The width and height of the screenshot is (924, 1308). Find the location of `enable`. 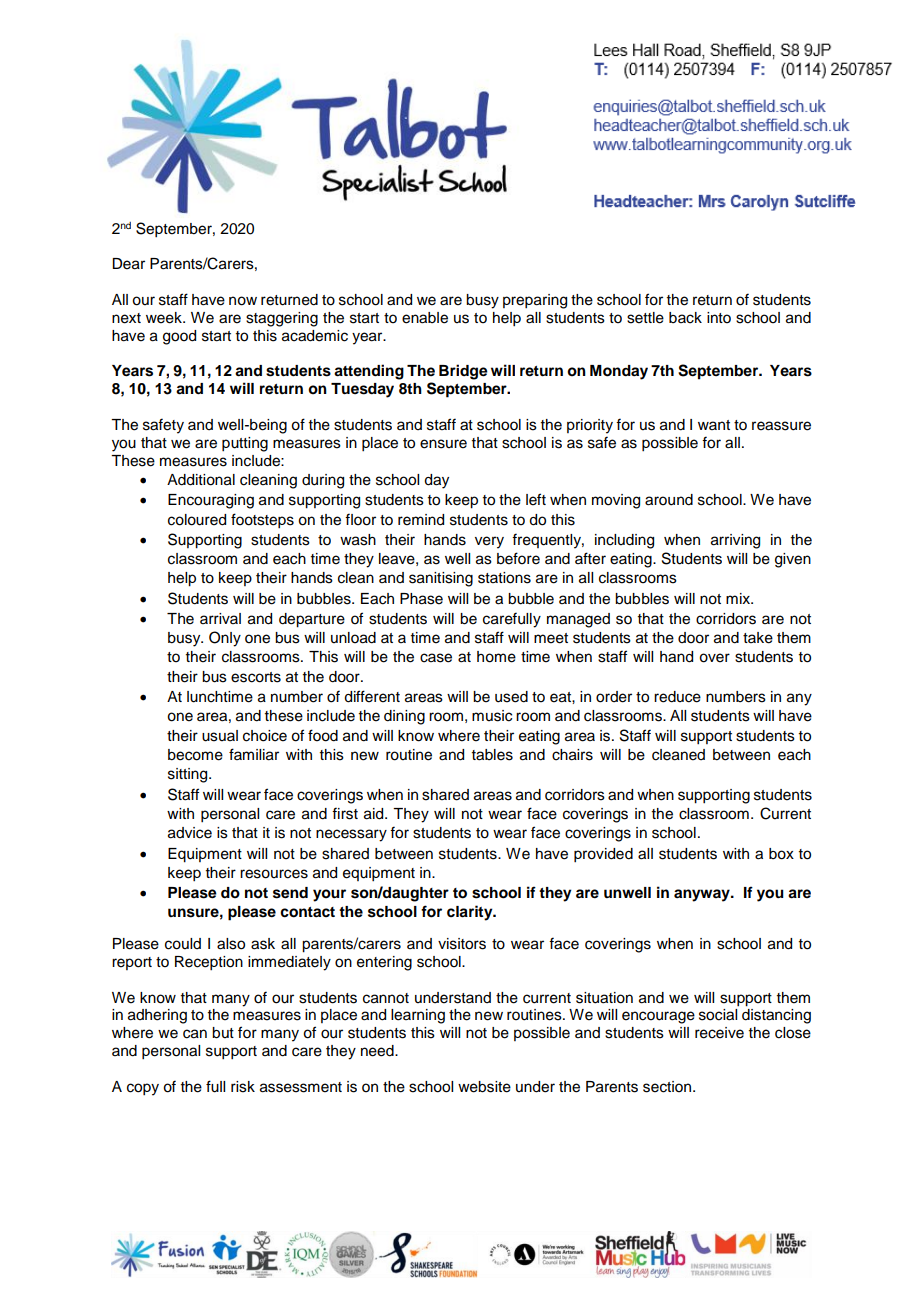

enable is located at coordinates (425, 318).
